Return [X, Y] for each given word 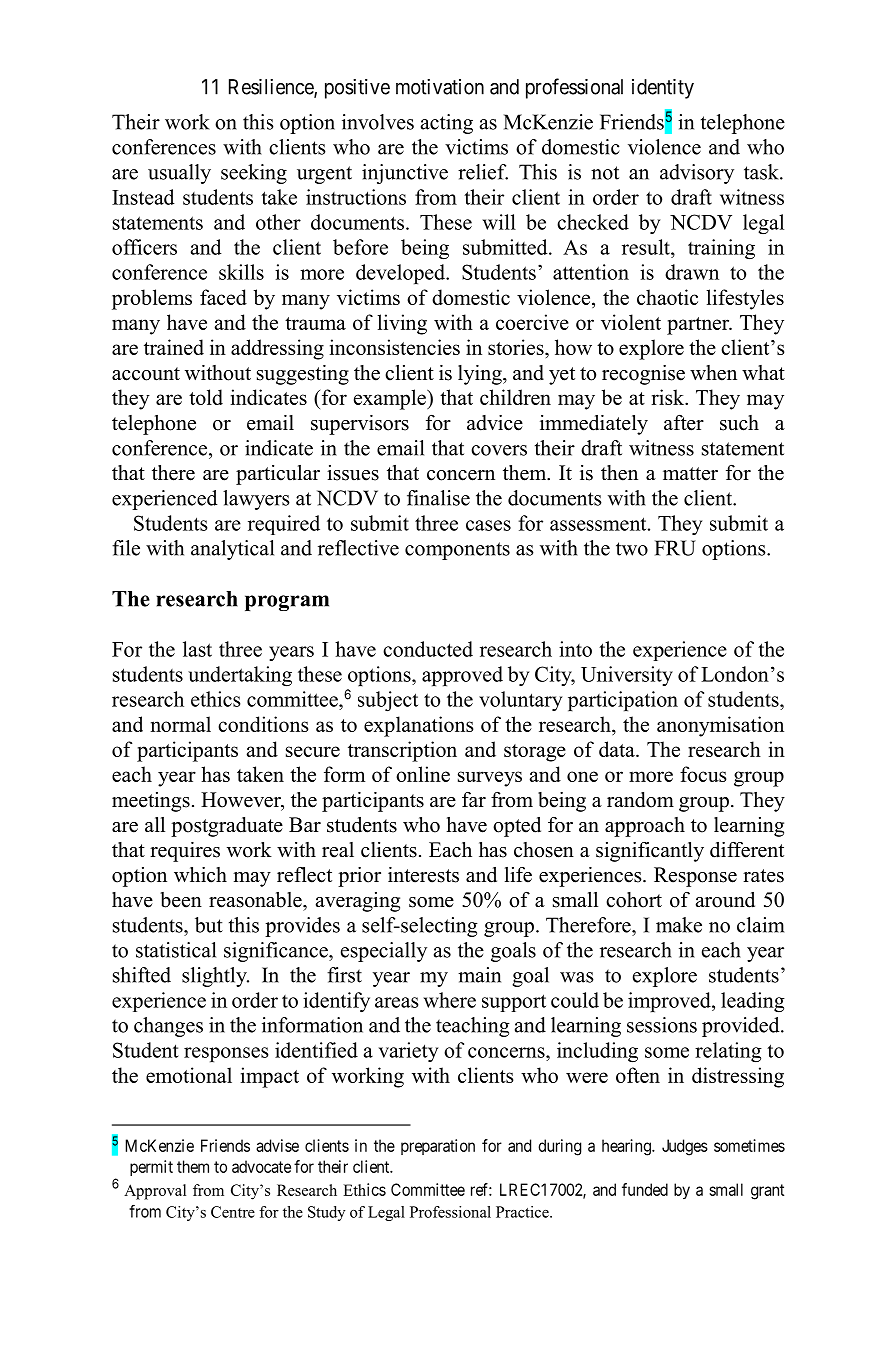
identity [663, 89]
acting [447, 124]
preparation [438, 1147]
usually [179, 174]
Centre [233, 1212]
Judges [685, 1147]
